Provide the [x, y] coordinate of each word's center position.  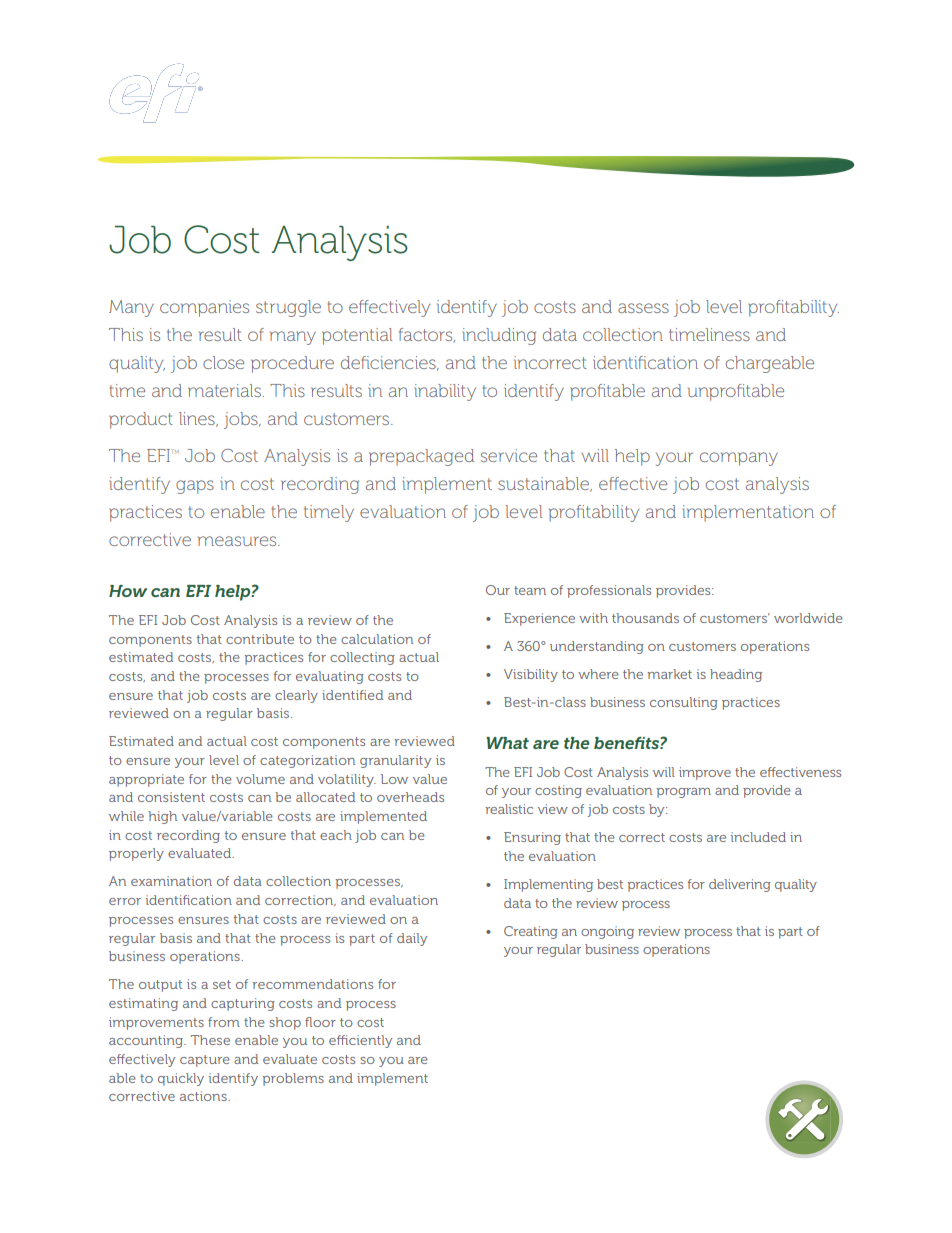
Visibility [531, 675]
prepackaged [421, 457]
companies [204, 308]
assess [643, 308]
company [739, 459]
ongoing [607, 932]
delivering [740, 885]
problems [293, 1079]
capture [205, 1061]
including [499, 336]
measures [238, 541]
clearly [296, 696]
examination [171, 881]
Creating [531, 932]
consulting [684, 703]
